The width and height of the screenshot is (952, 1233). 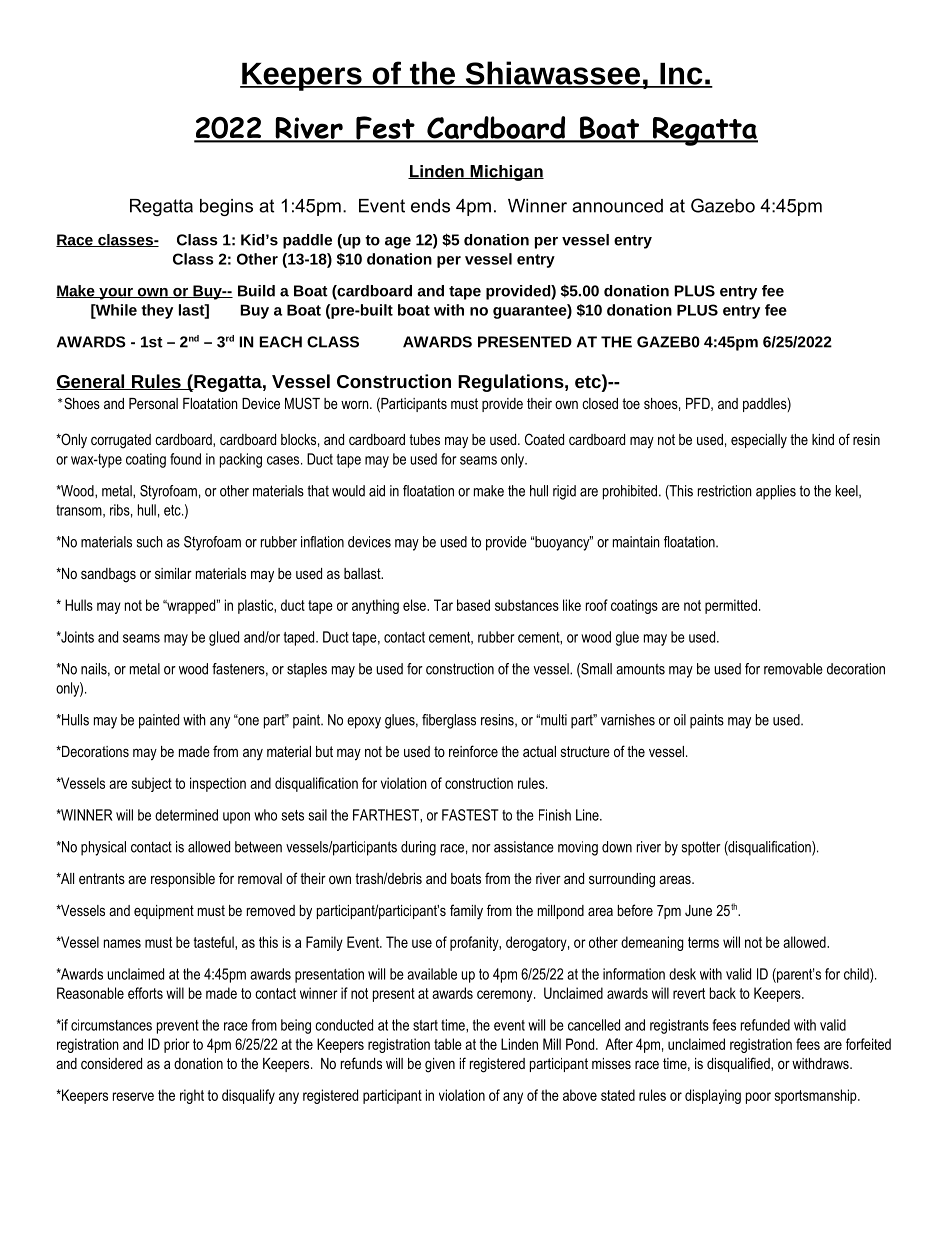 I want to click on reinforce, so click(x=473, y=751).
